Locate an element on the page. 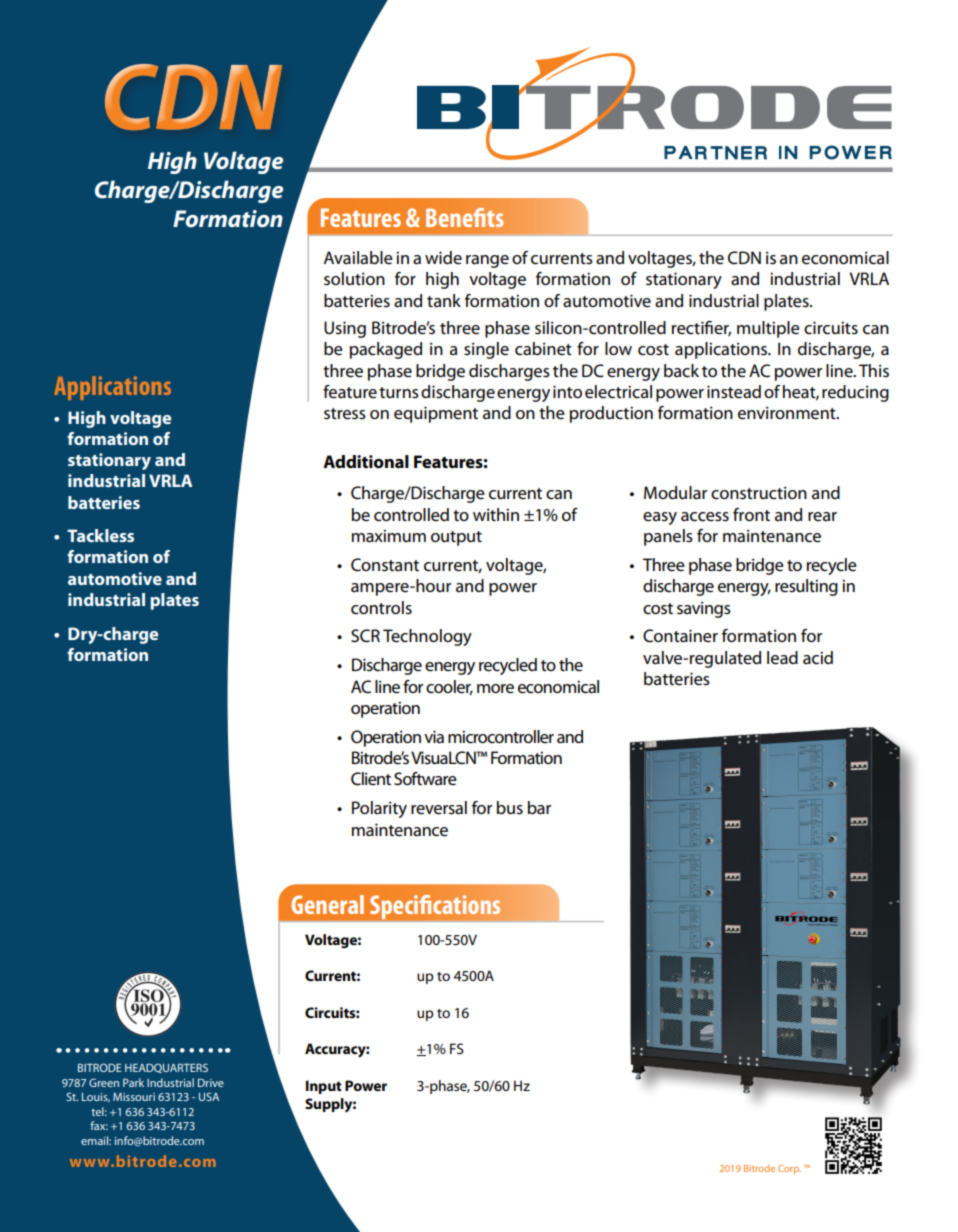  range is located at coordinates (487, 261).
